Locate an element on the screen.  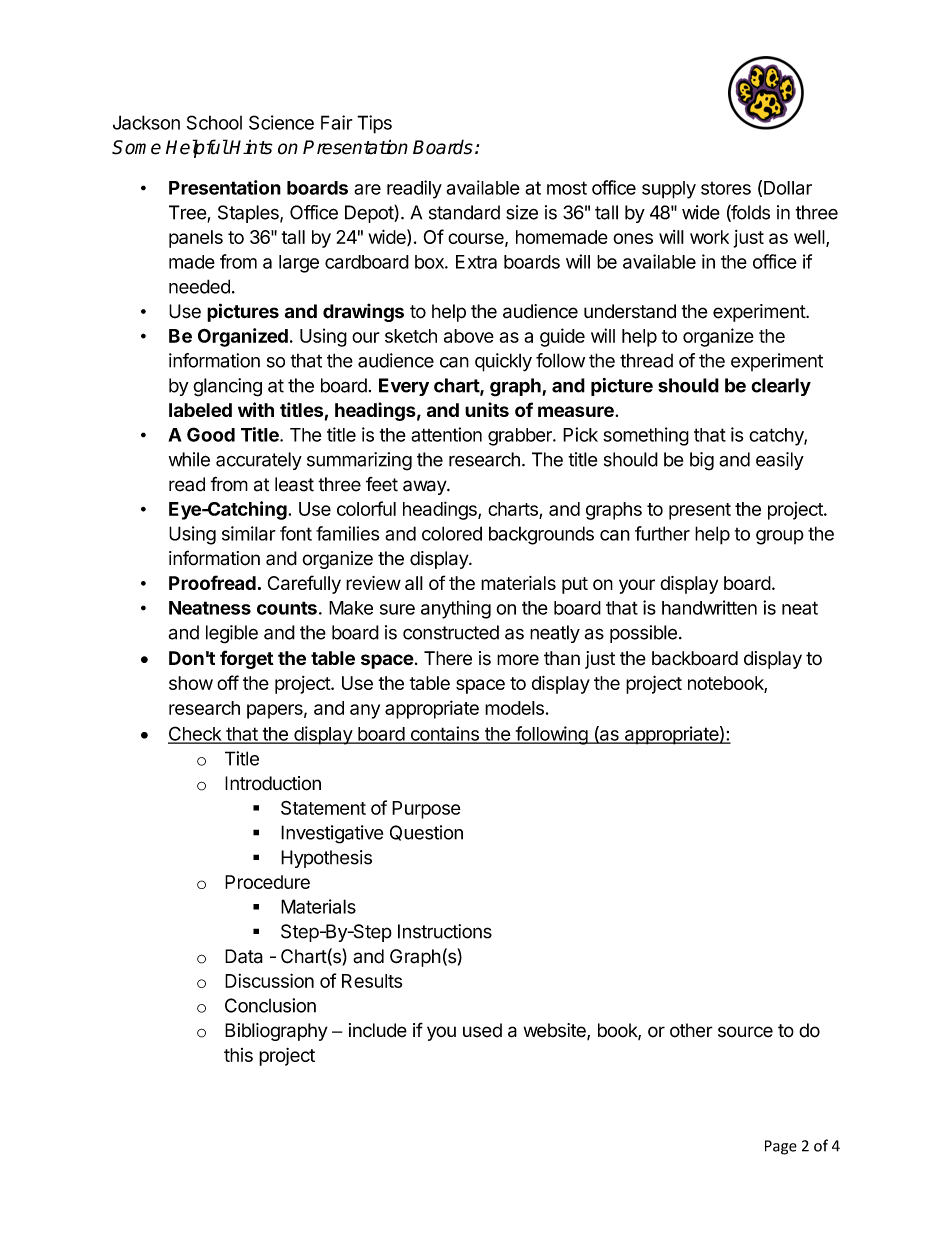
away is located at coordinates (425, 487).
